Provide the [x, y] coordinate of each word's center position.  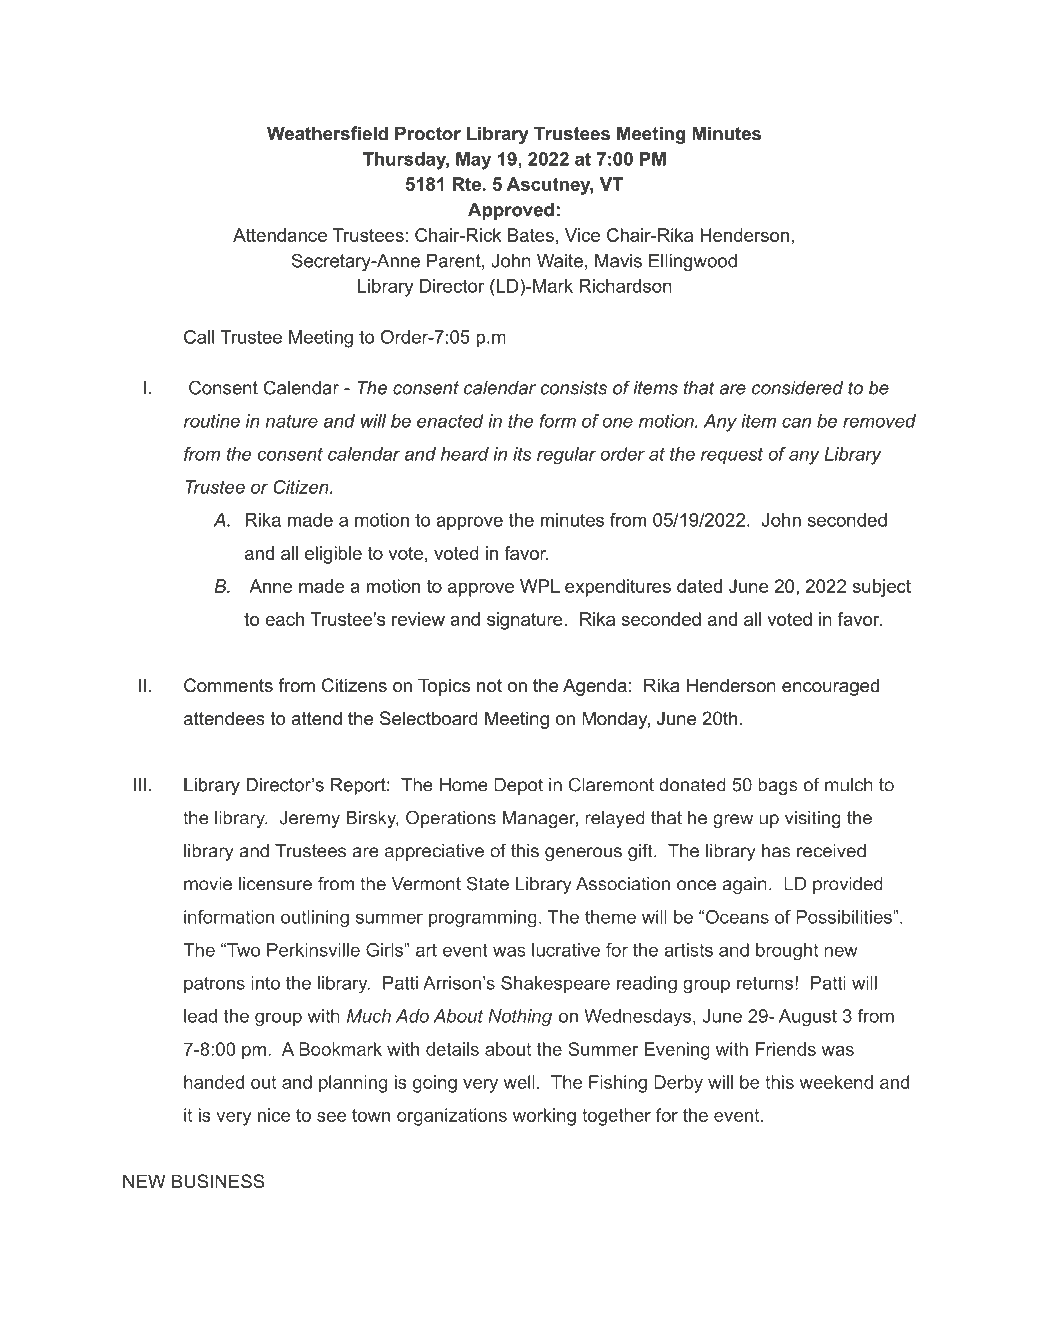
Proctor [428, 133]
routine [212, 421]
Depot [518, 786]
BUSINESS [218, 1181]
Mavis [618, 261]
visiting [813, 819]
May [473, 161]
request [732, 456]
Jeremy [310, 819]
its [522, 454]
